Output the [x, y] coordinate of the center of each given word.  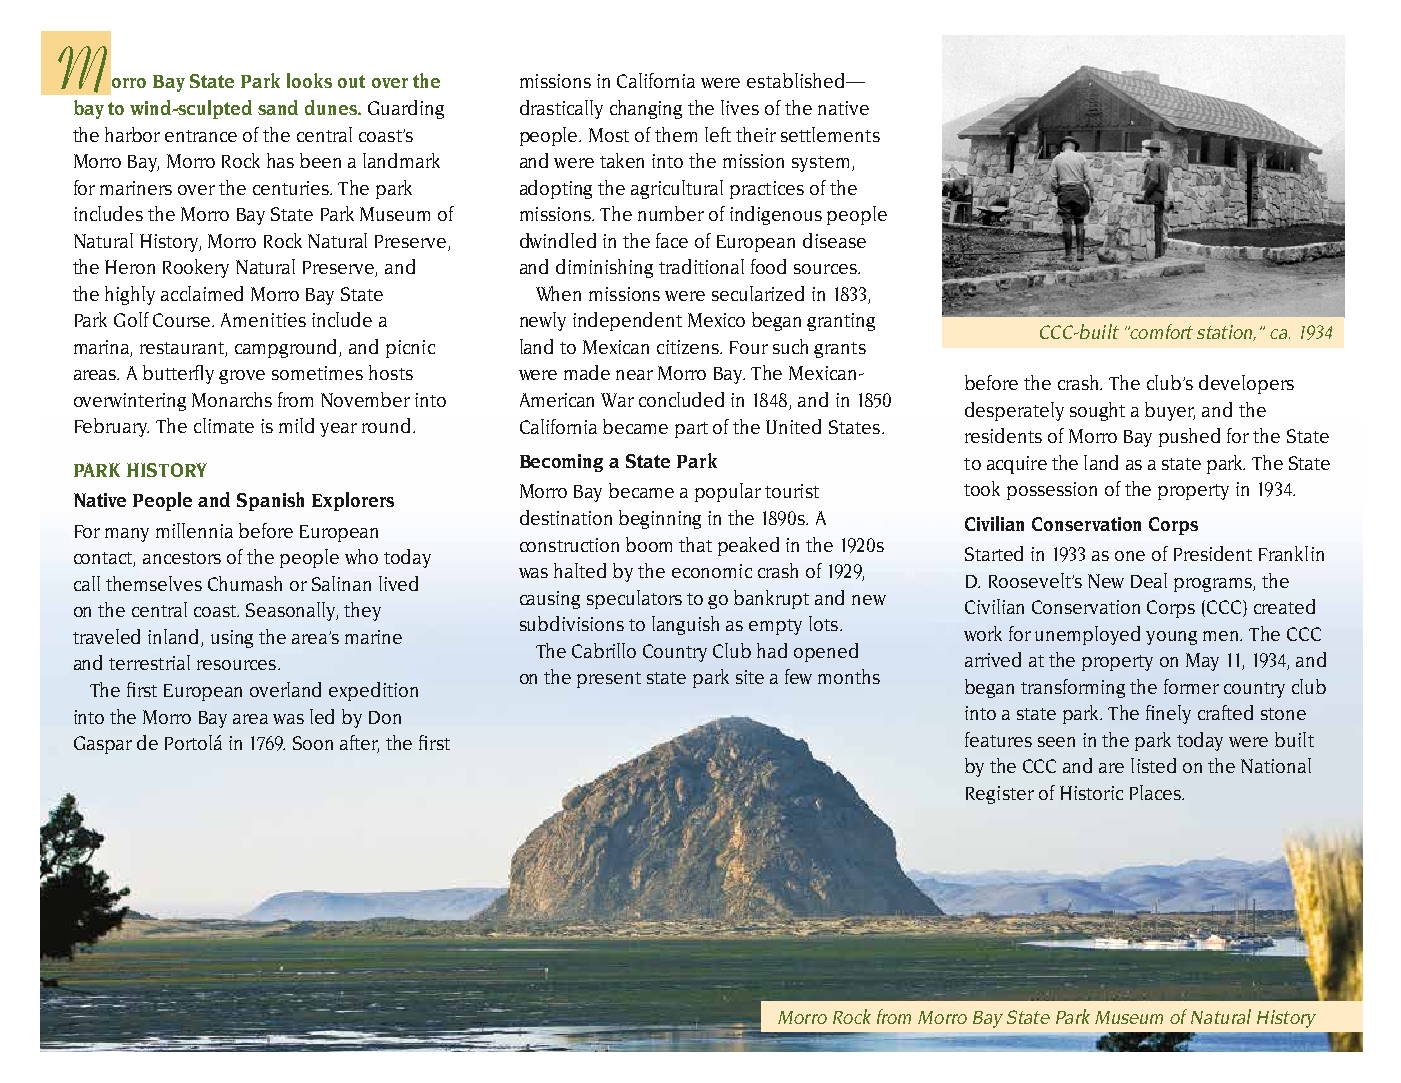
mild [296, 425]
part [691, 430]
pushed [1189, 437]
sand [278, 107]
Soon [313, 743]
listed [1153, 765]
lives [740, 107]
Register [1000, 795]
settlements [830, 134]
